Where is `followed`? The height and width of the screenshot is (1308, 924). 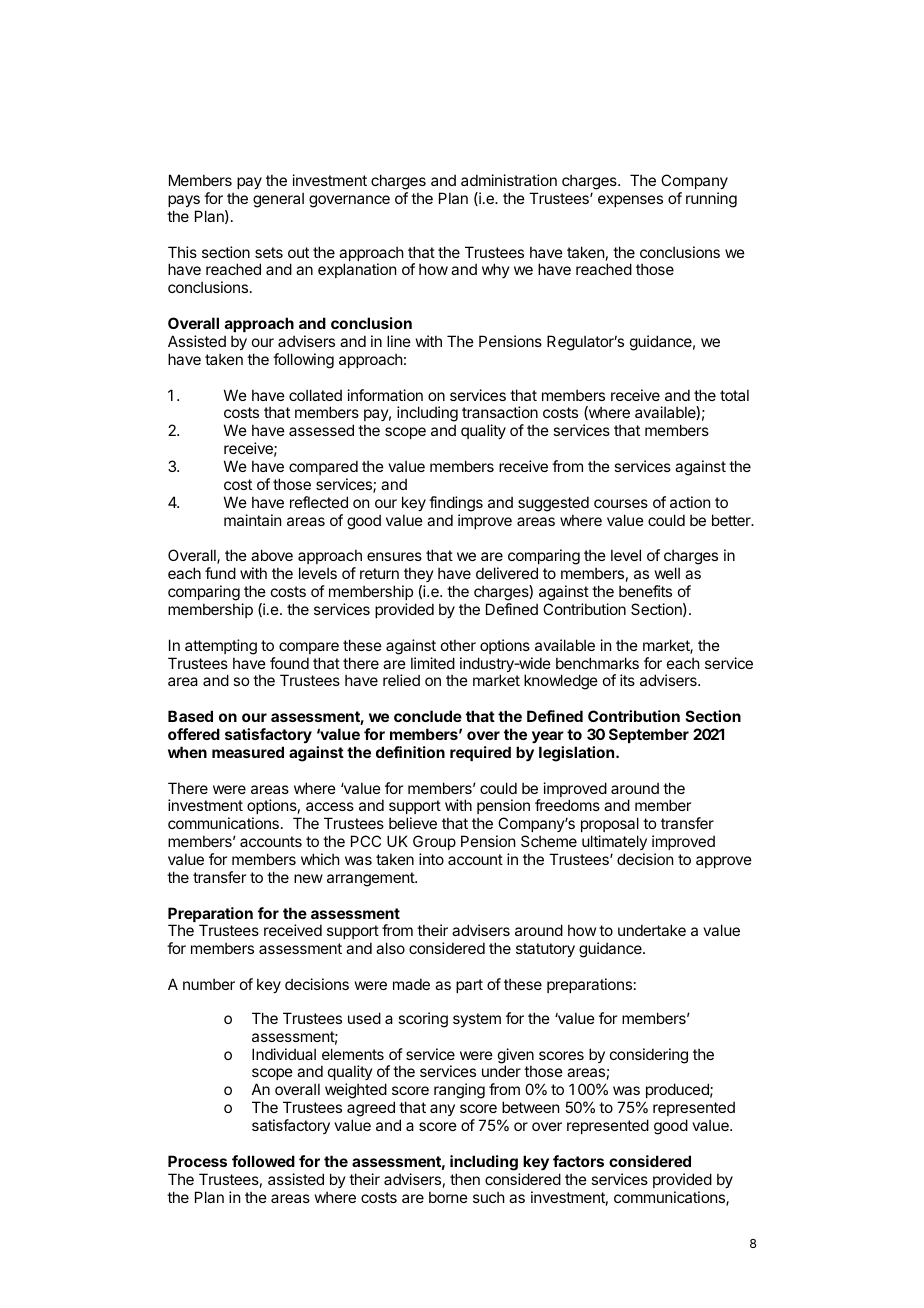
followed is located at coordinates (263, 1161).
